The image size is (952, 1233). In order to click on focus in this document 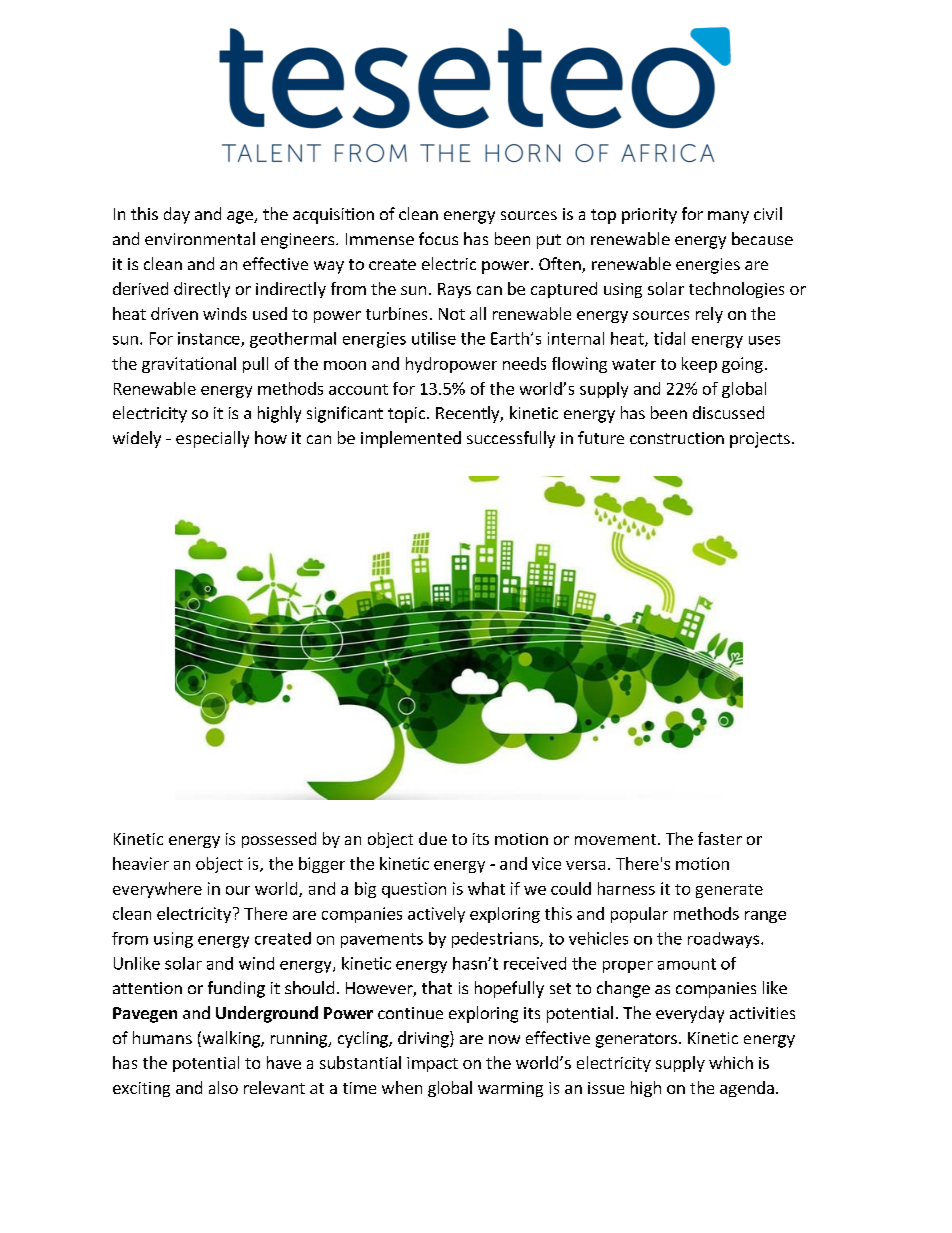, I will do `click(438, 238)`.
